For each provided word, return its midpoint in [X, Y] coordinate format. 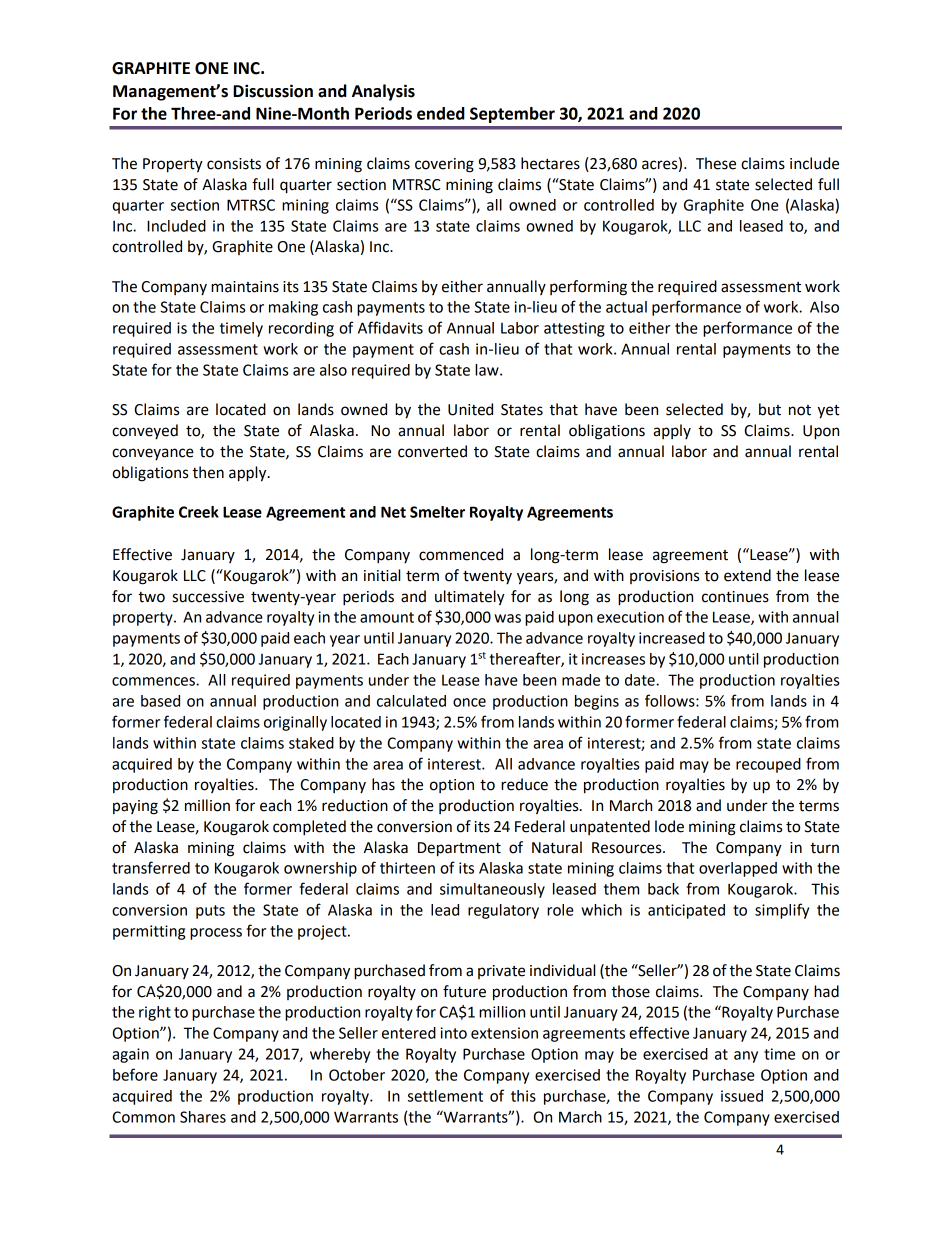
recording [301, 329]
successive [208, 597]
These [716, 163]
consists [234, 164]
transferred [151, 867]
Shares [203, 1117]
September [512, 115]
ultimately [470, 598]
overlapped [738, 869]
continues [735, 597]
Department [459, 849]
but [770, 409]
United [470, 409]
